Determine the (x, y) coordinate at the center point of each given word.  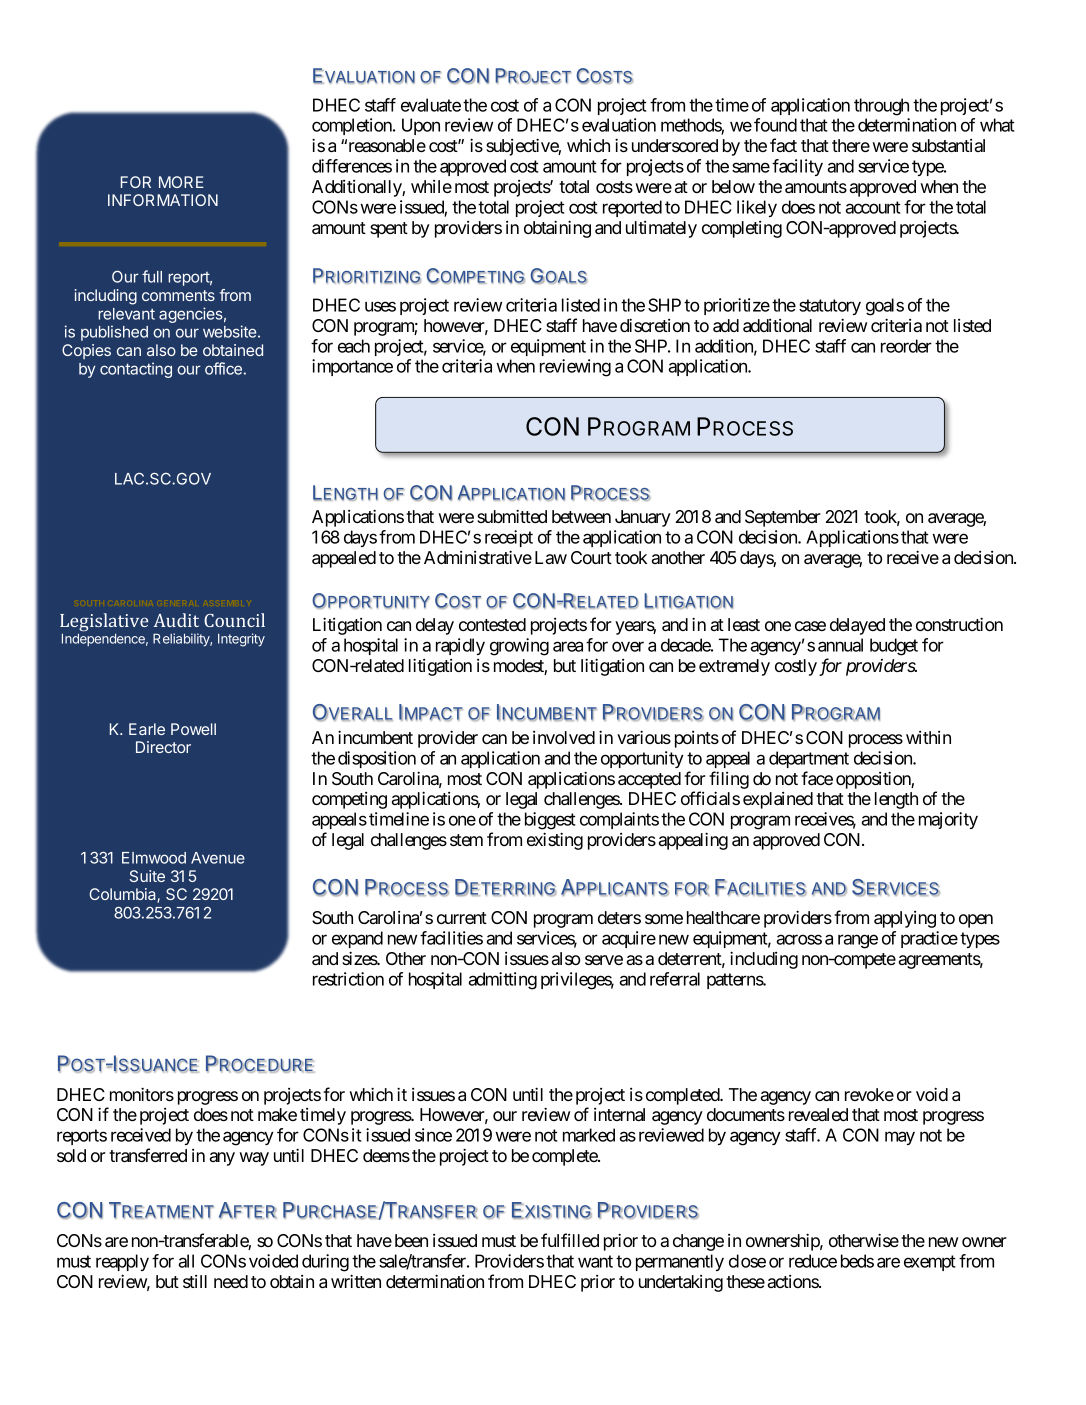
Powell (193, 729)
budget (894, 647)
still (195, 1281)
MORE (181, 182)
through (881, 107)
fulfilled (570, 1240)
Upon (421, 126)
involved (564, 737)
